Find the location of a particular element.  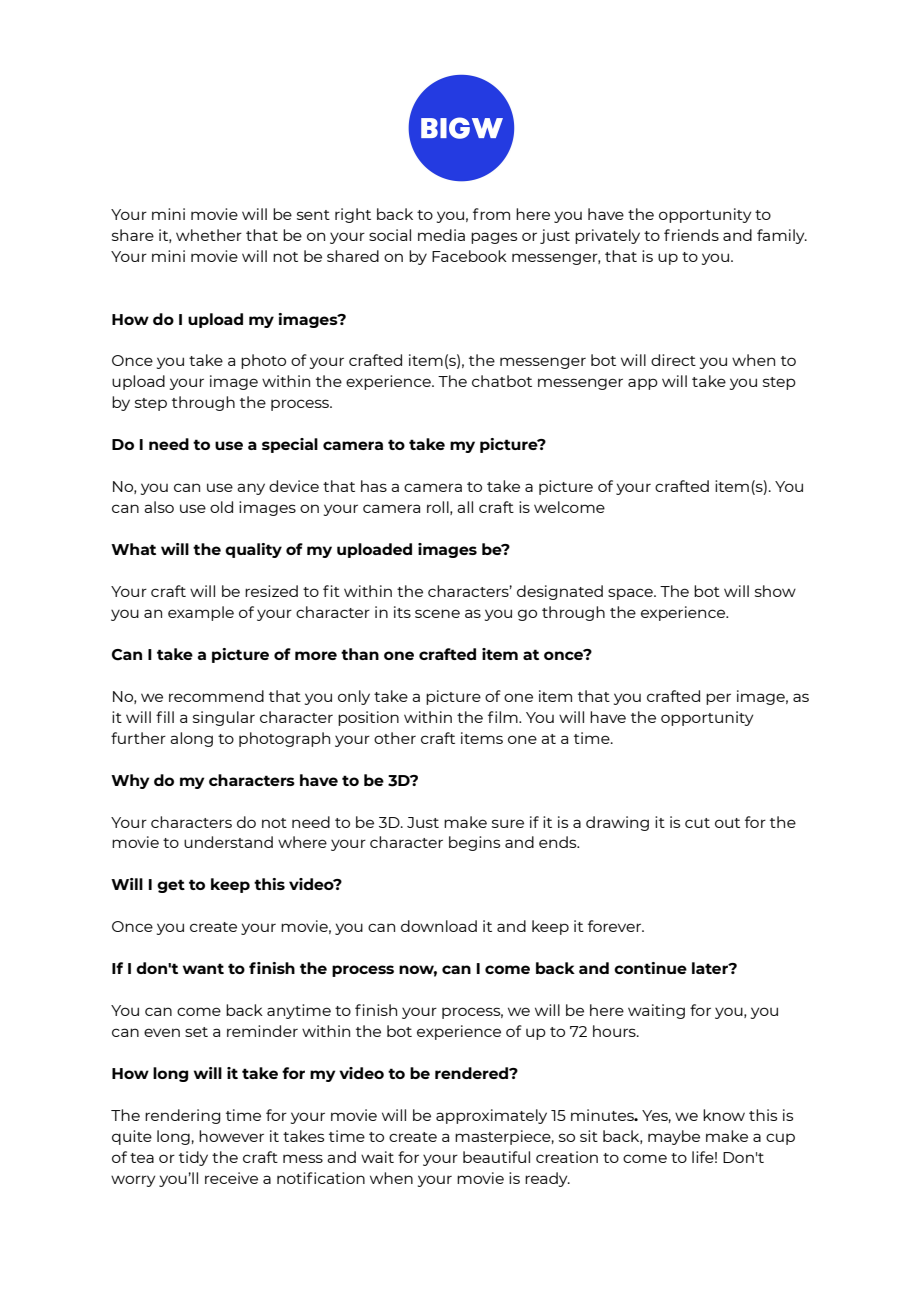

media is located at coordinates (441, 235).
